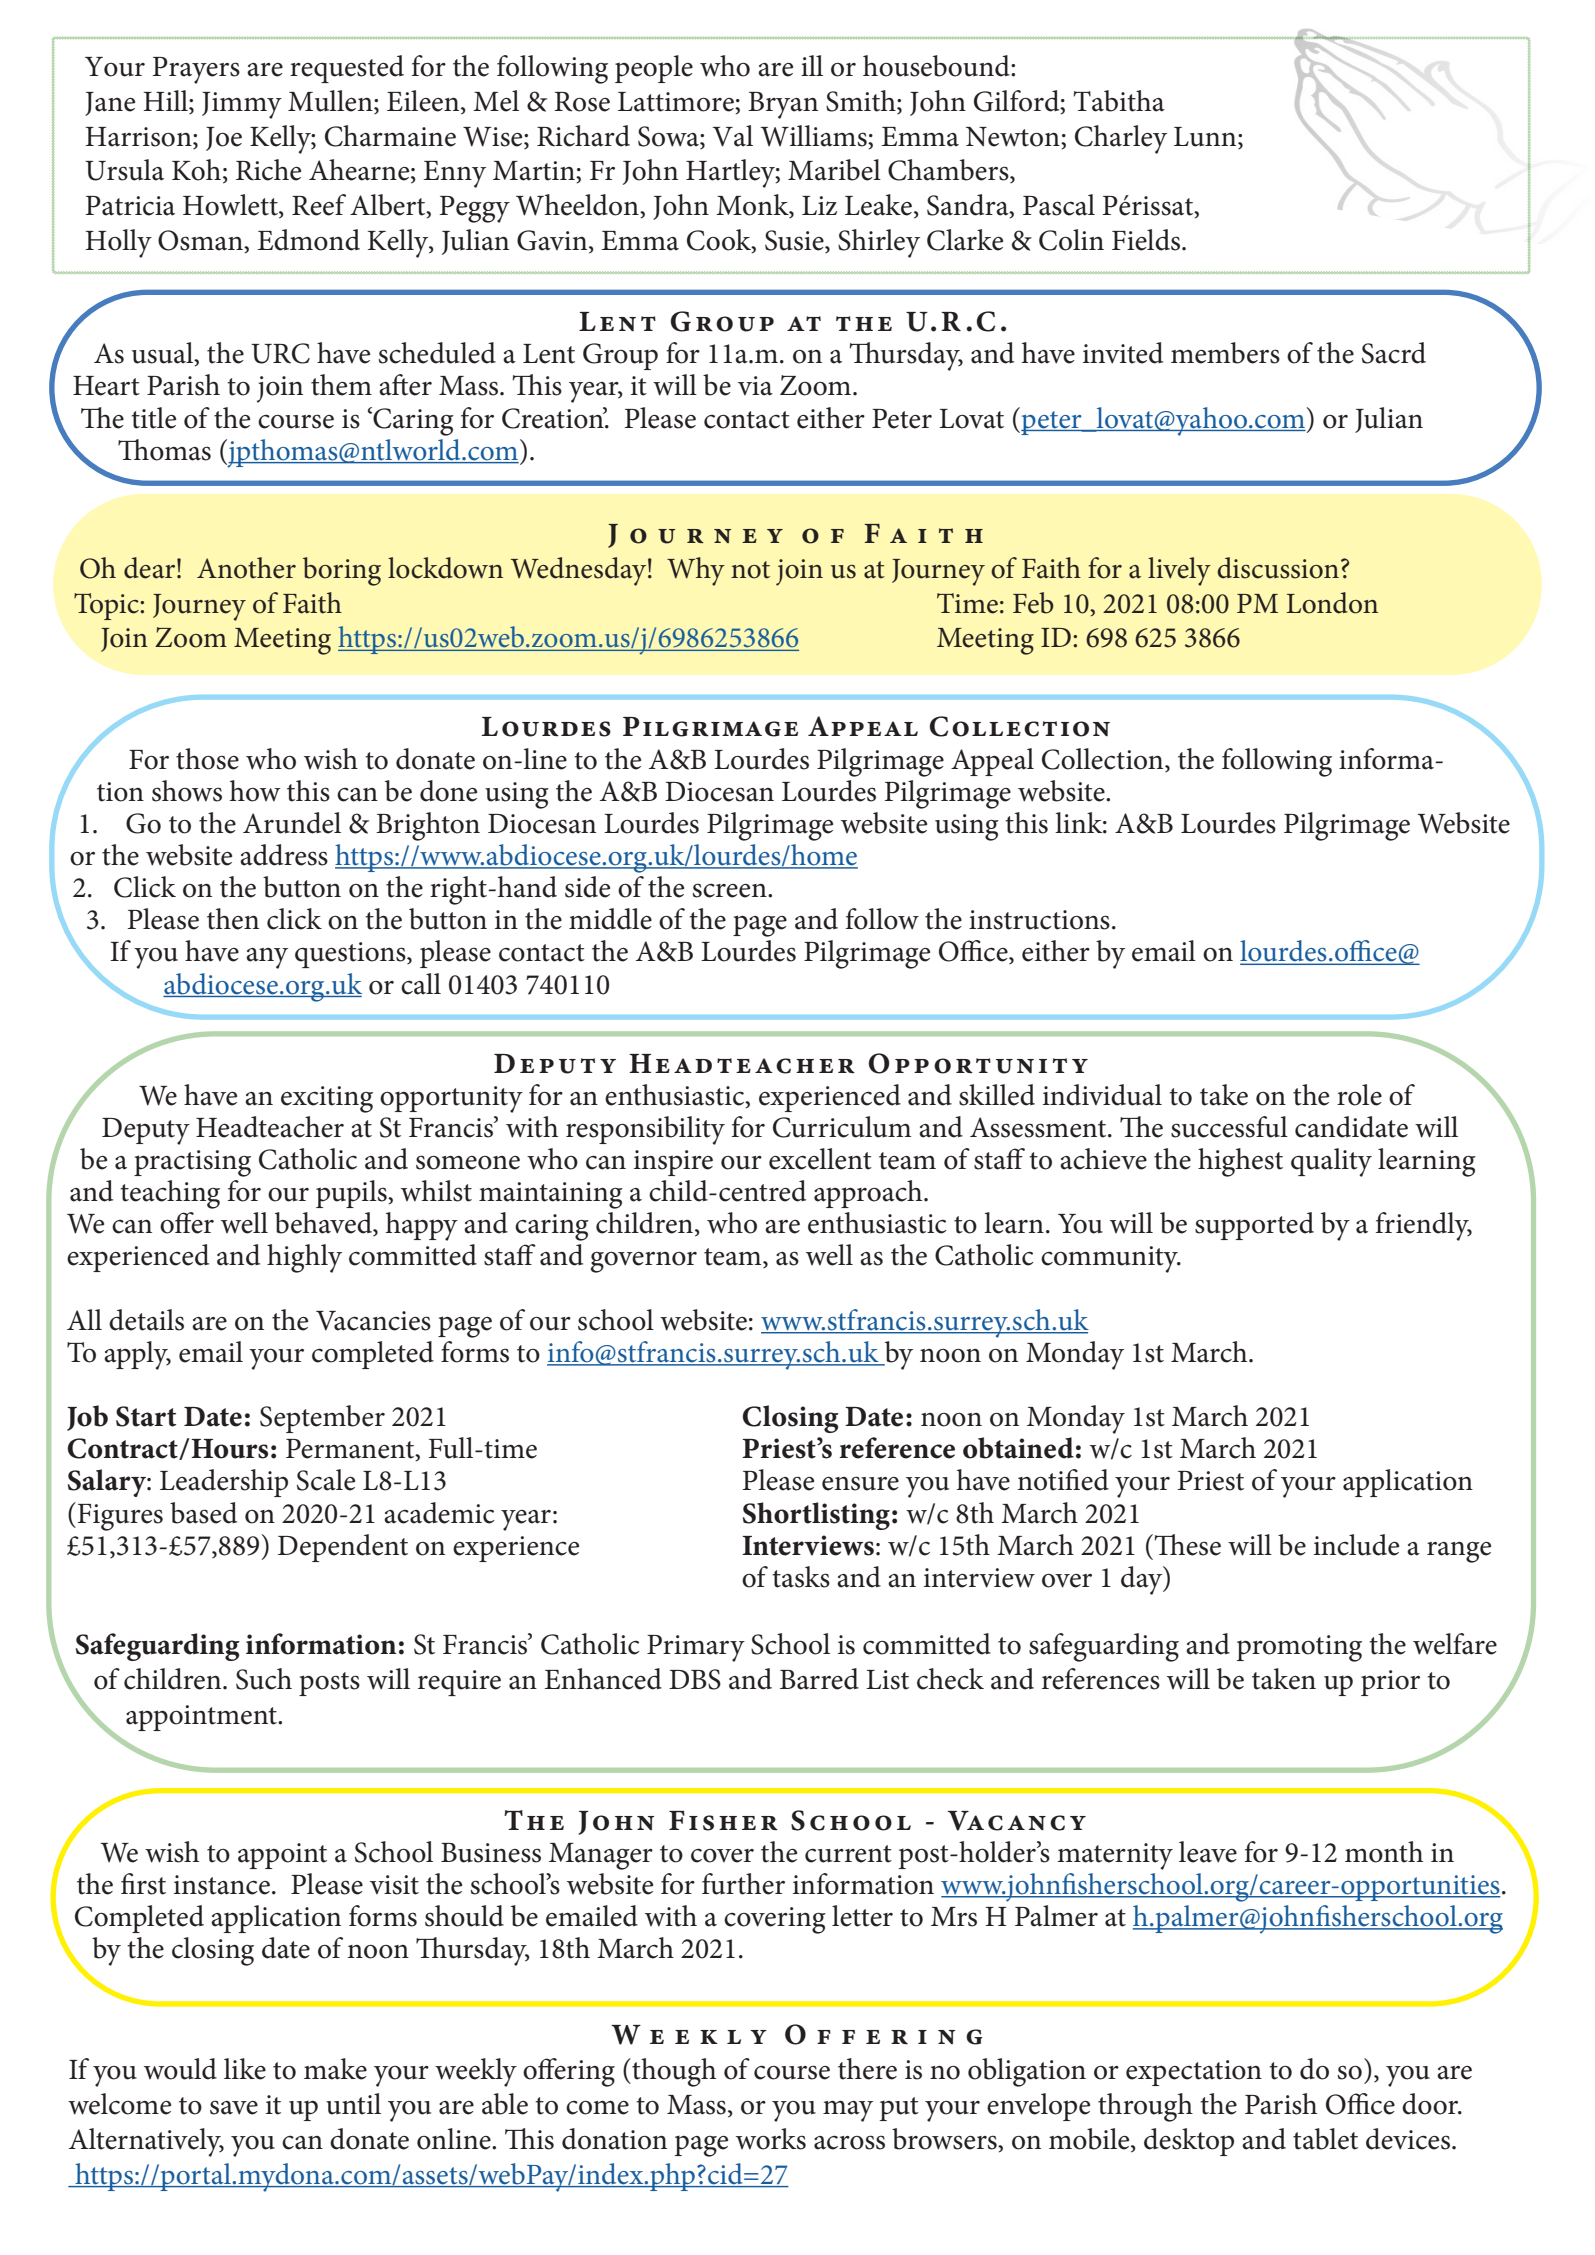  Describe the element at coordinates (224, 139) in the document. I see `Joe` at that location.
